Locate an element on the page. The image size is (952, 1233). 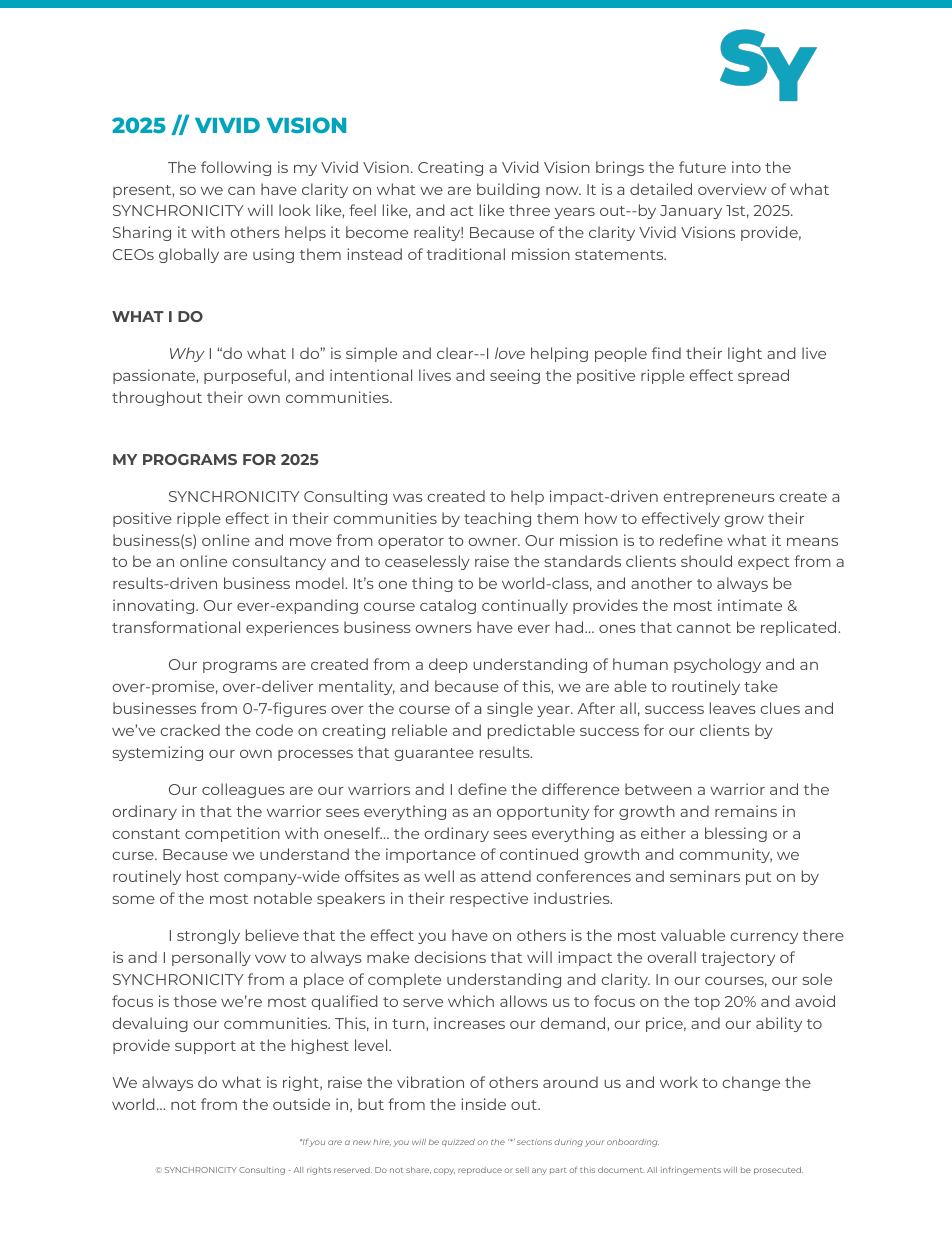
building is located at coordinates (508, 190).
